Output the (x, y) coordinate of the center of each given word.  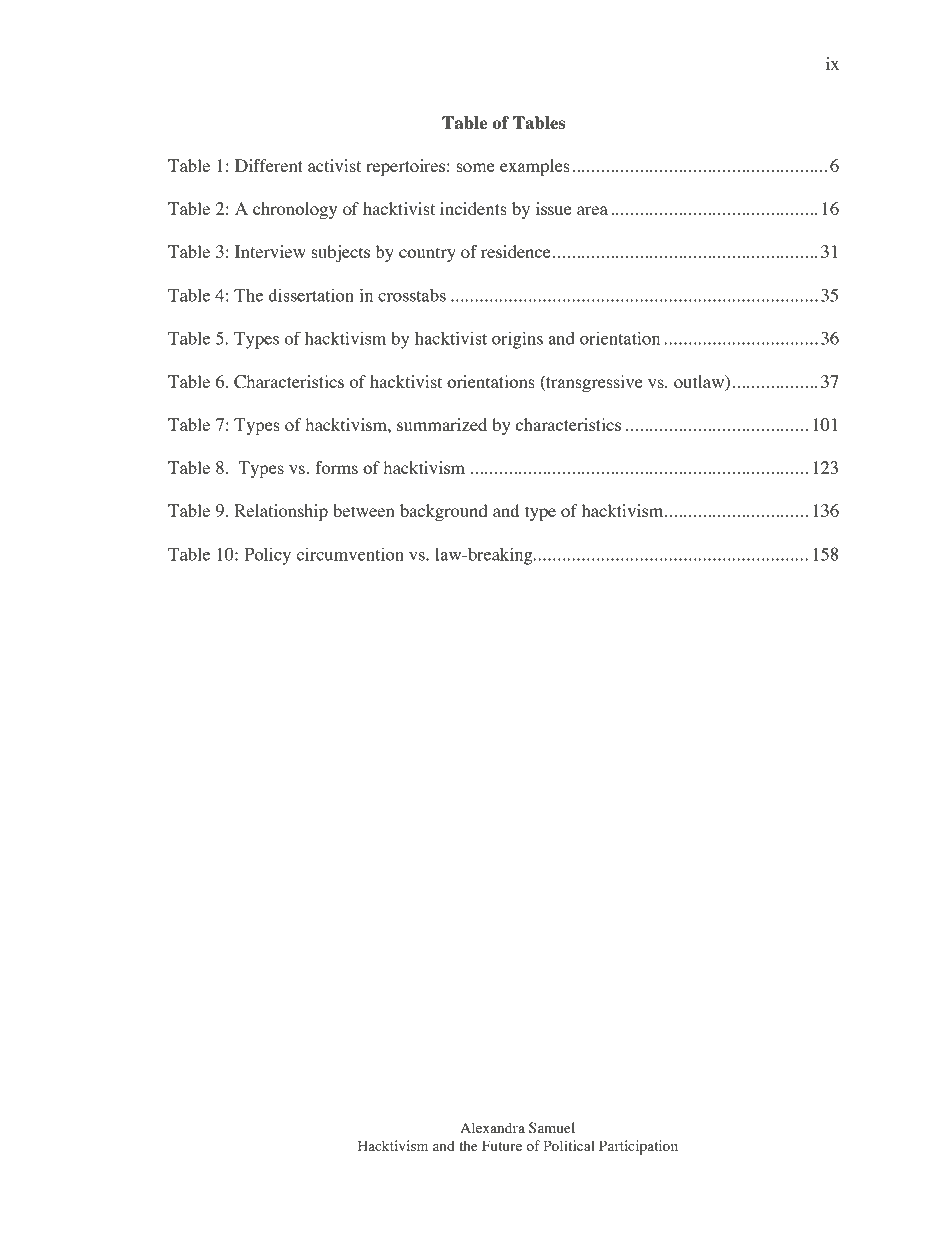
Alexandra (492, 1127)
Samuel (552, 1128)
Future (502, 1145)
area (592, 210)
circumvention (350, 554)
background (443, 512)
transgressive (593, 383)
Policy (267, 556)
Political (569, 1145)
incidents (473, 208)
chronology (295, 210)
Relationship (281, 512)
